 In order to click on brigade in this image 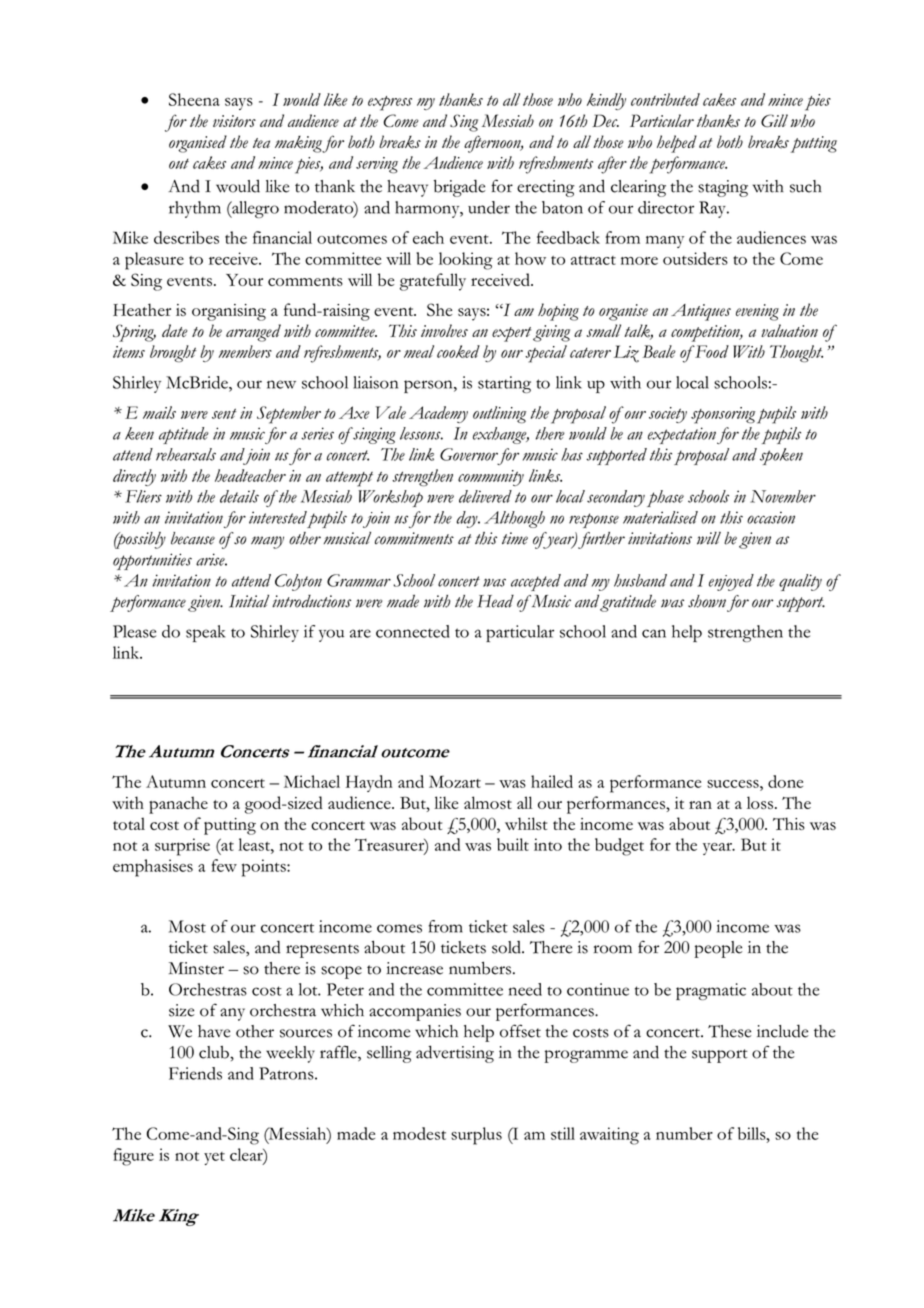, I will do `click(459, 188)`.
